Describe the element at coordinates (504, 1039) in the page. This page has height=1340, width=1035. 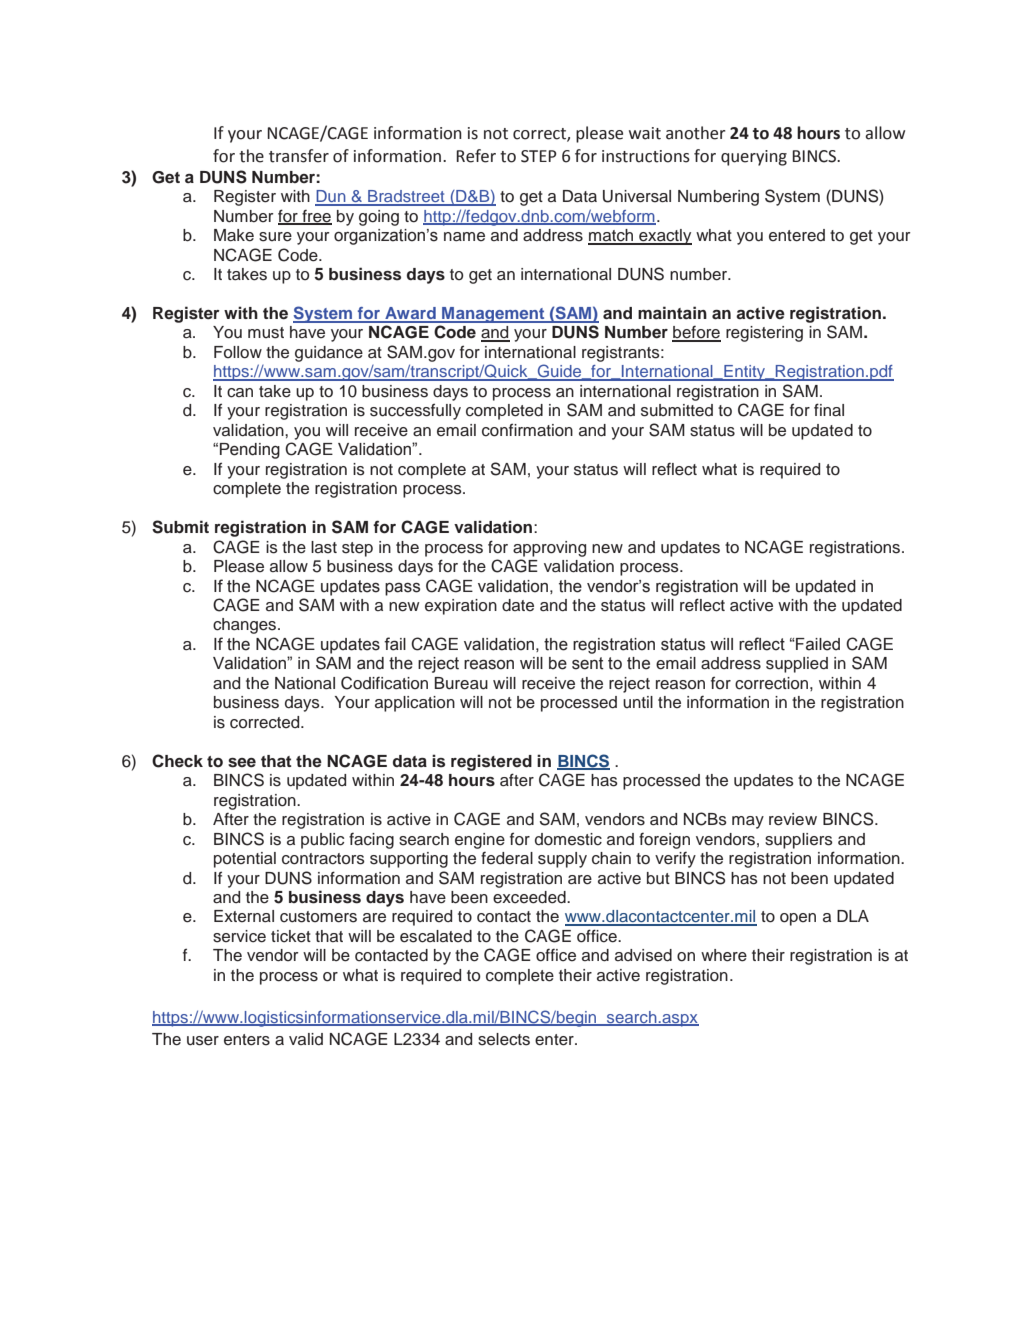
I see `selects` at that location.
